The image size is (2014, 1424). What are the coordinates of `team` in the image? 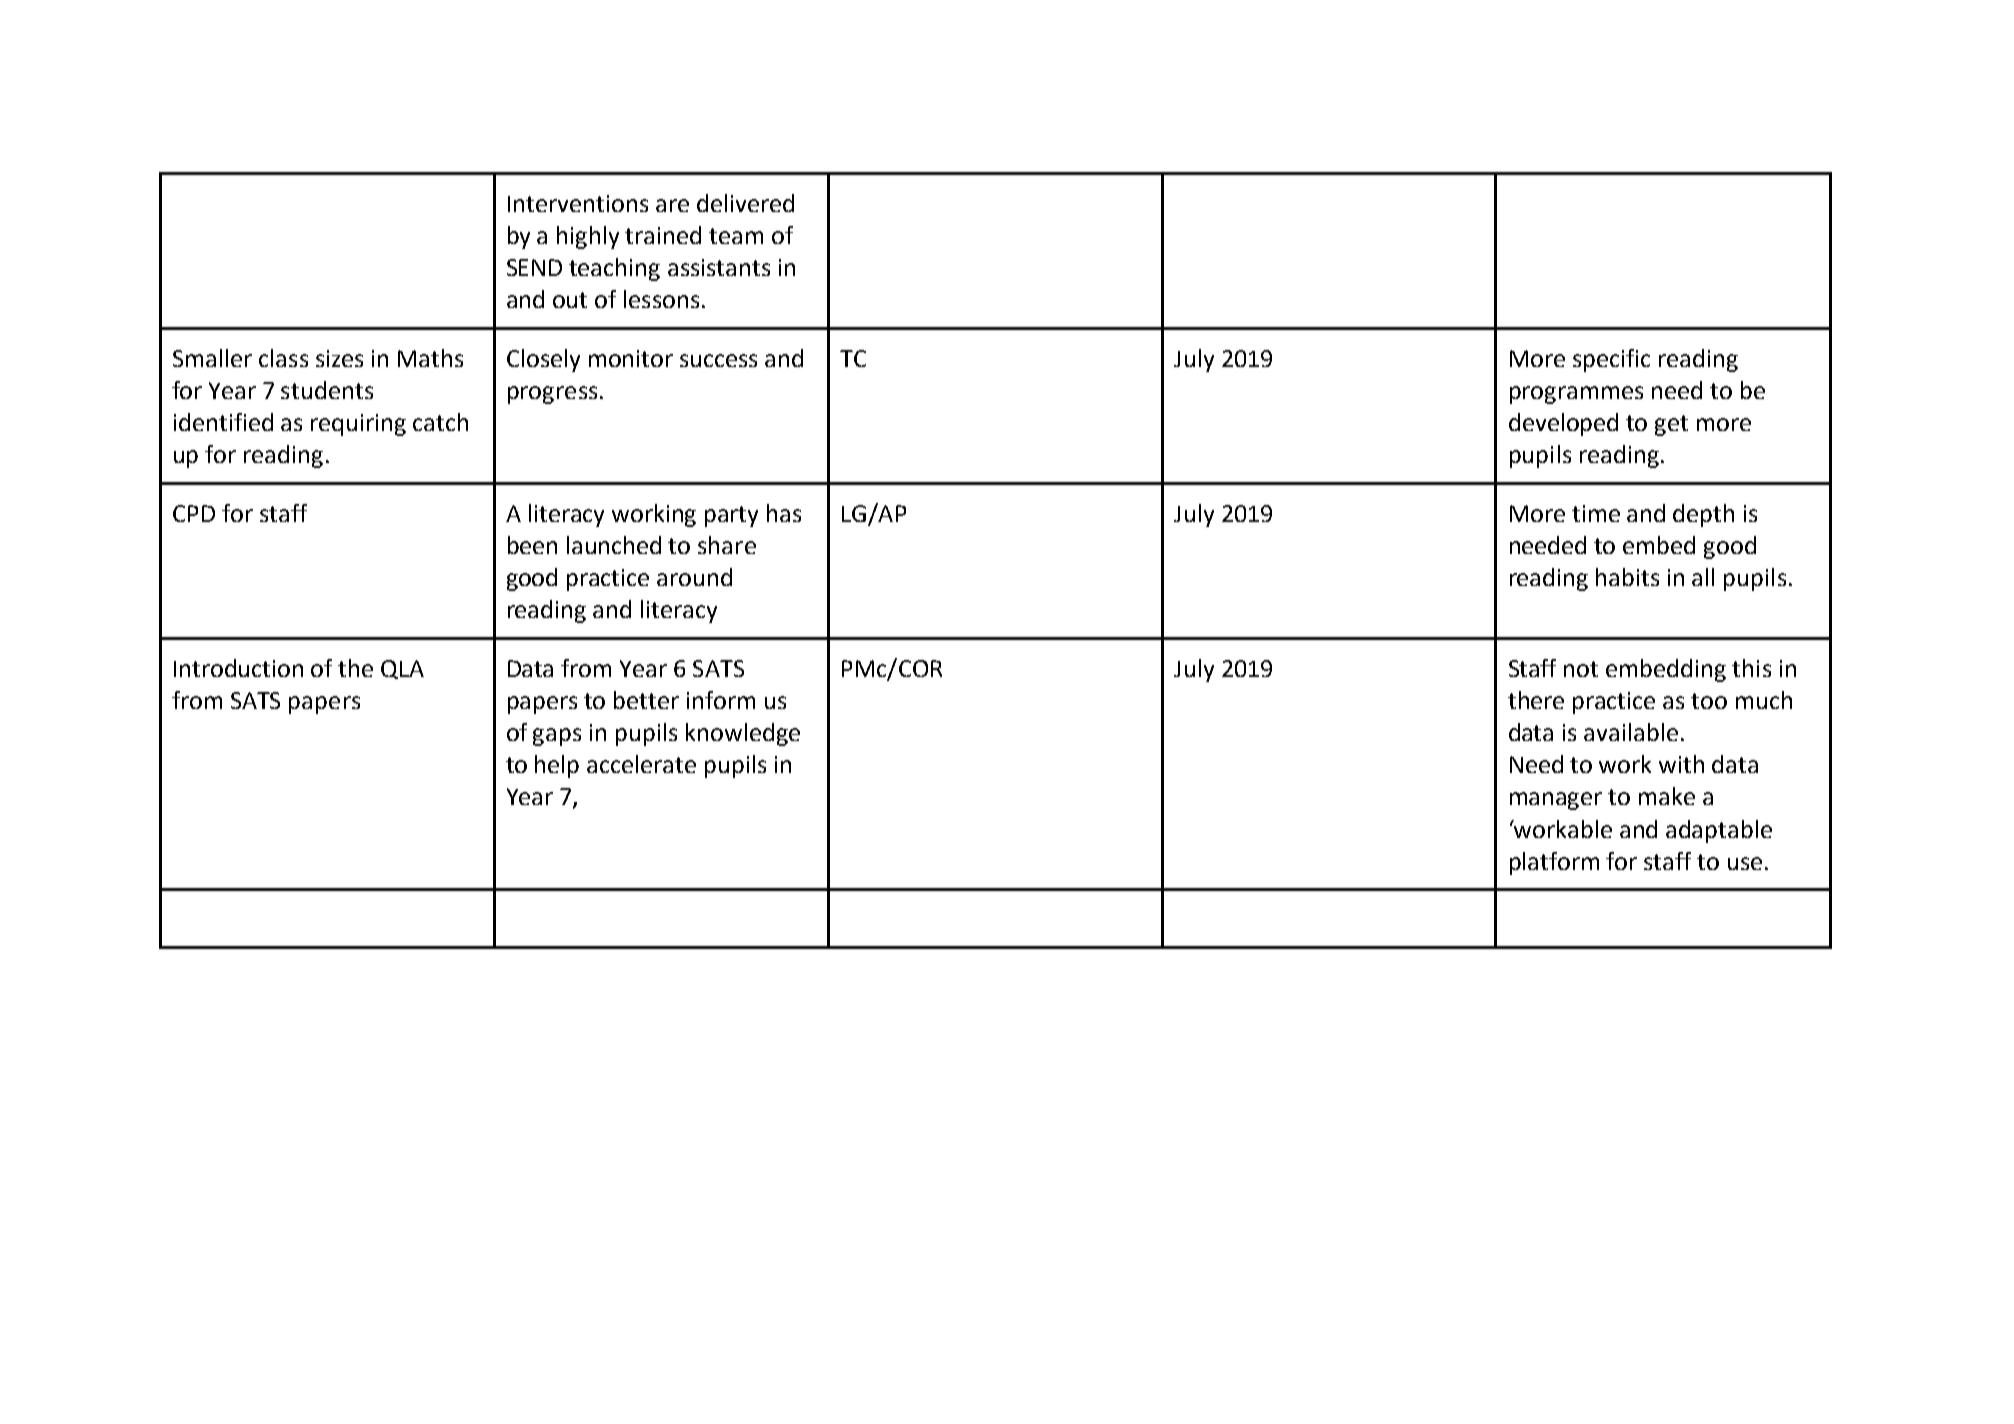 It's located at (736, 236).
